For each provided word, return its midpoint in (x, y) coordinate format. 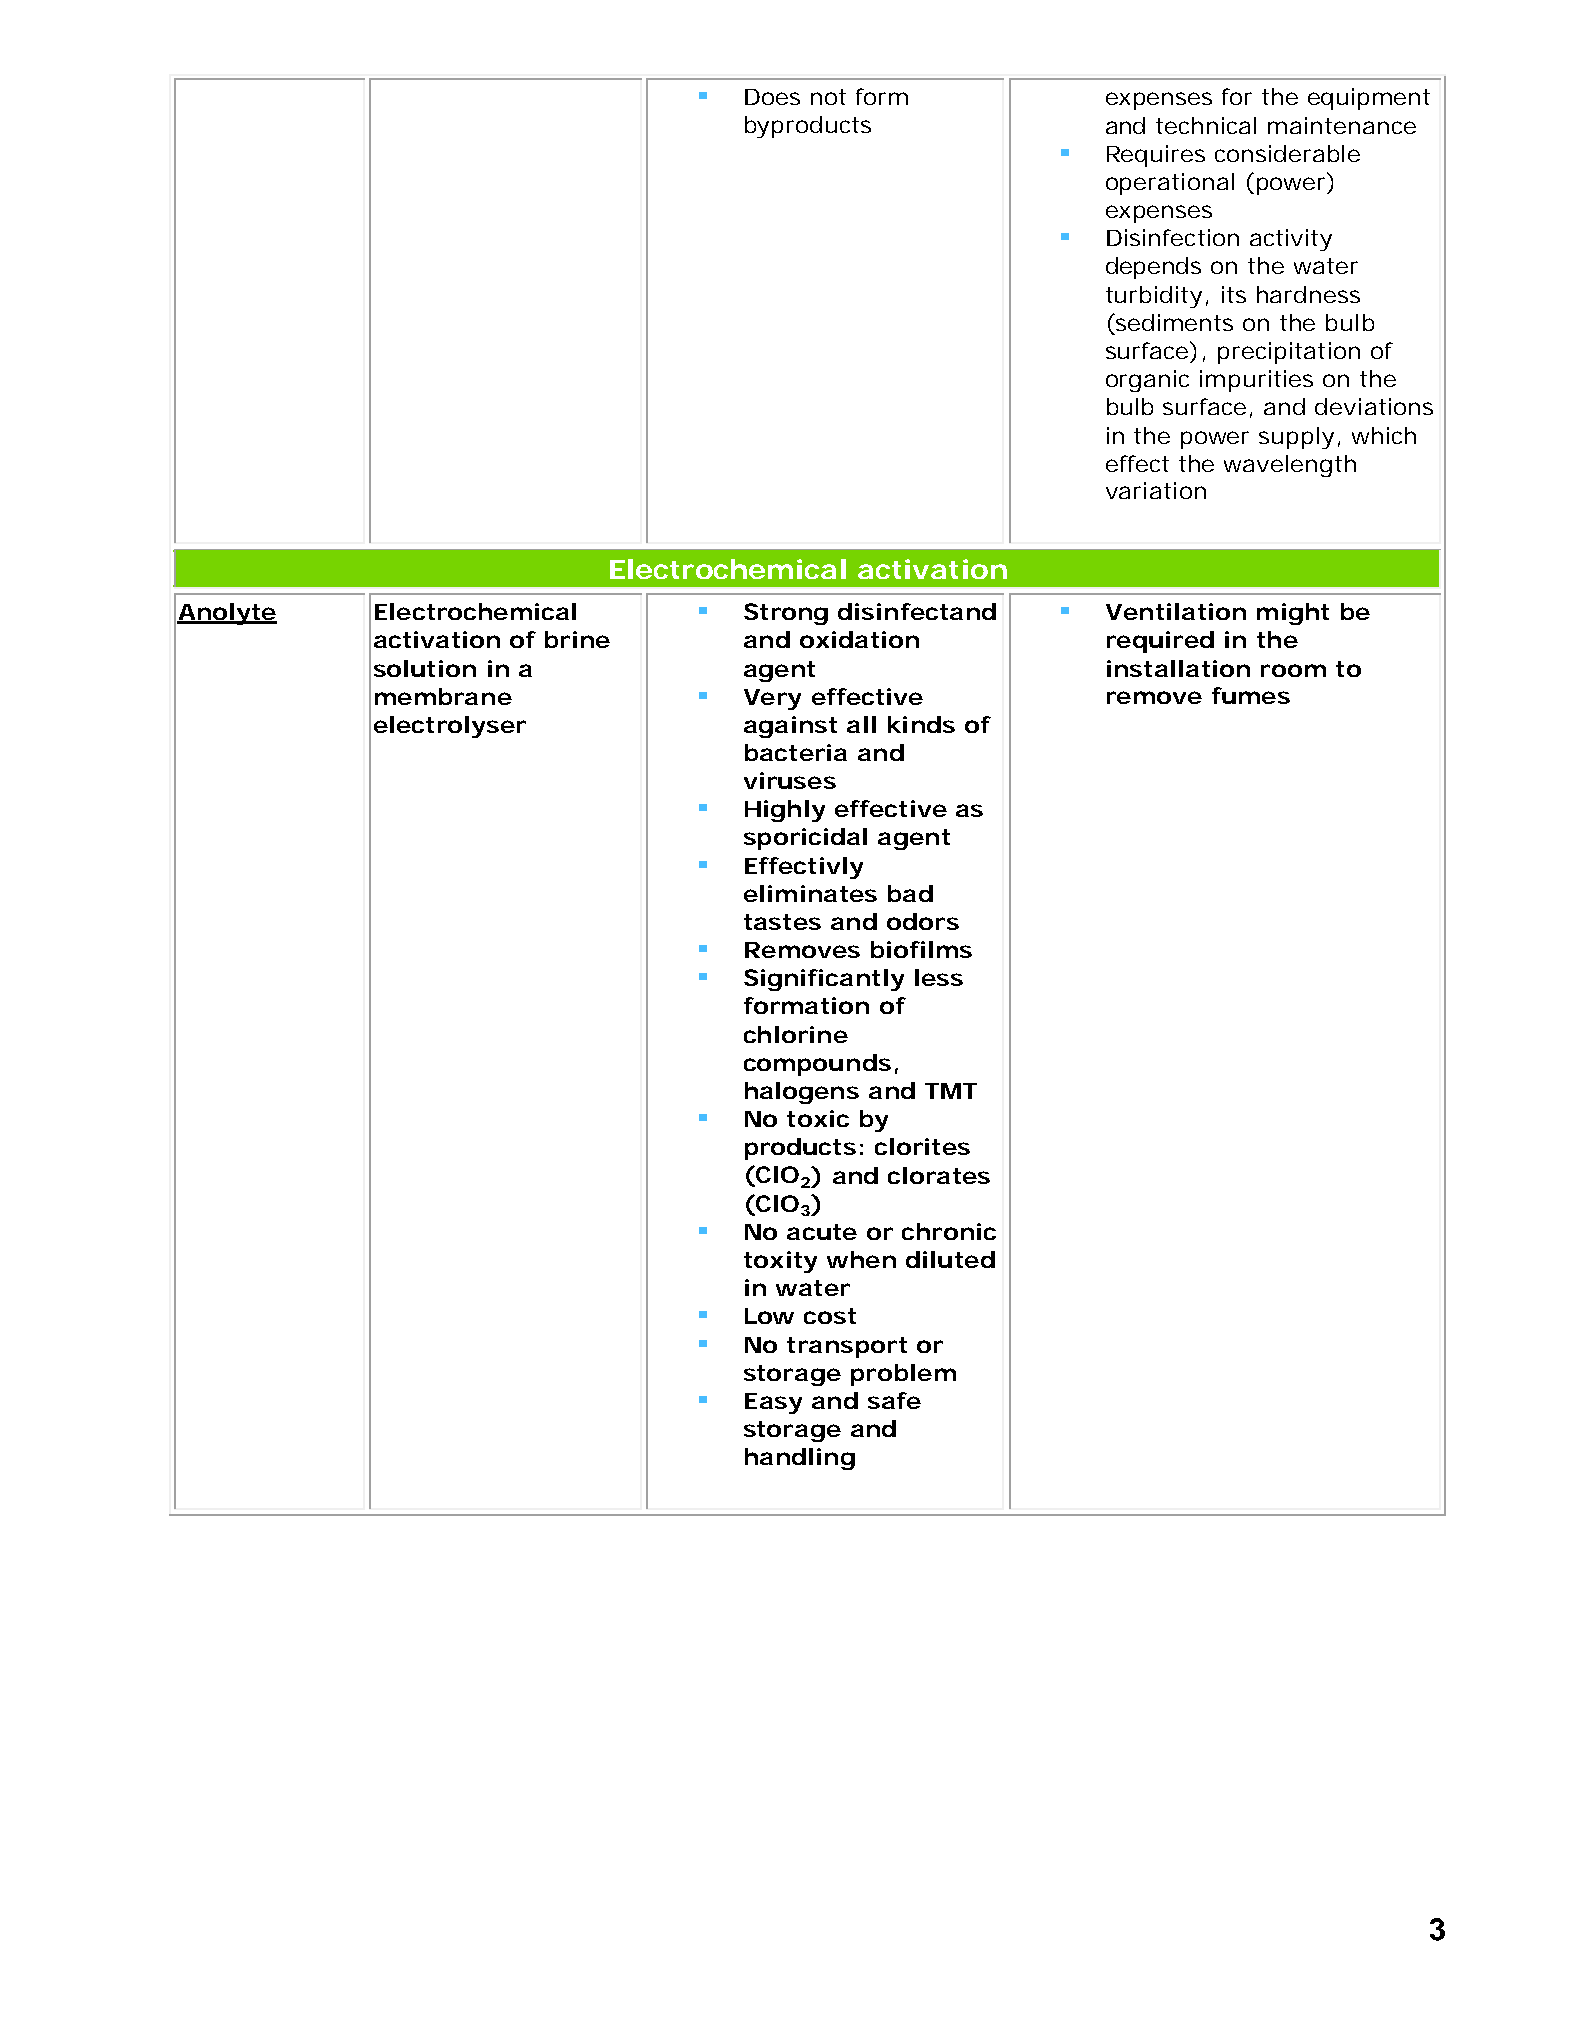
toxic (818, 1118)
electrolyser (450, 727)
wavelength (1290, 466)
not (828, 97)
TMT (951, 1091)
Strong (786, 614)
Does (772, 97)
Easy (773, 1403)
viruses (790, 780)
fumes (1251, 695)
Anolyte (227, 614)
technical (1206, 125)
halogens (802, 1093)
